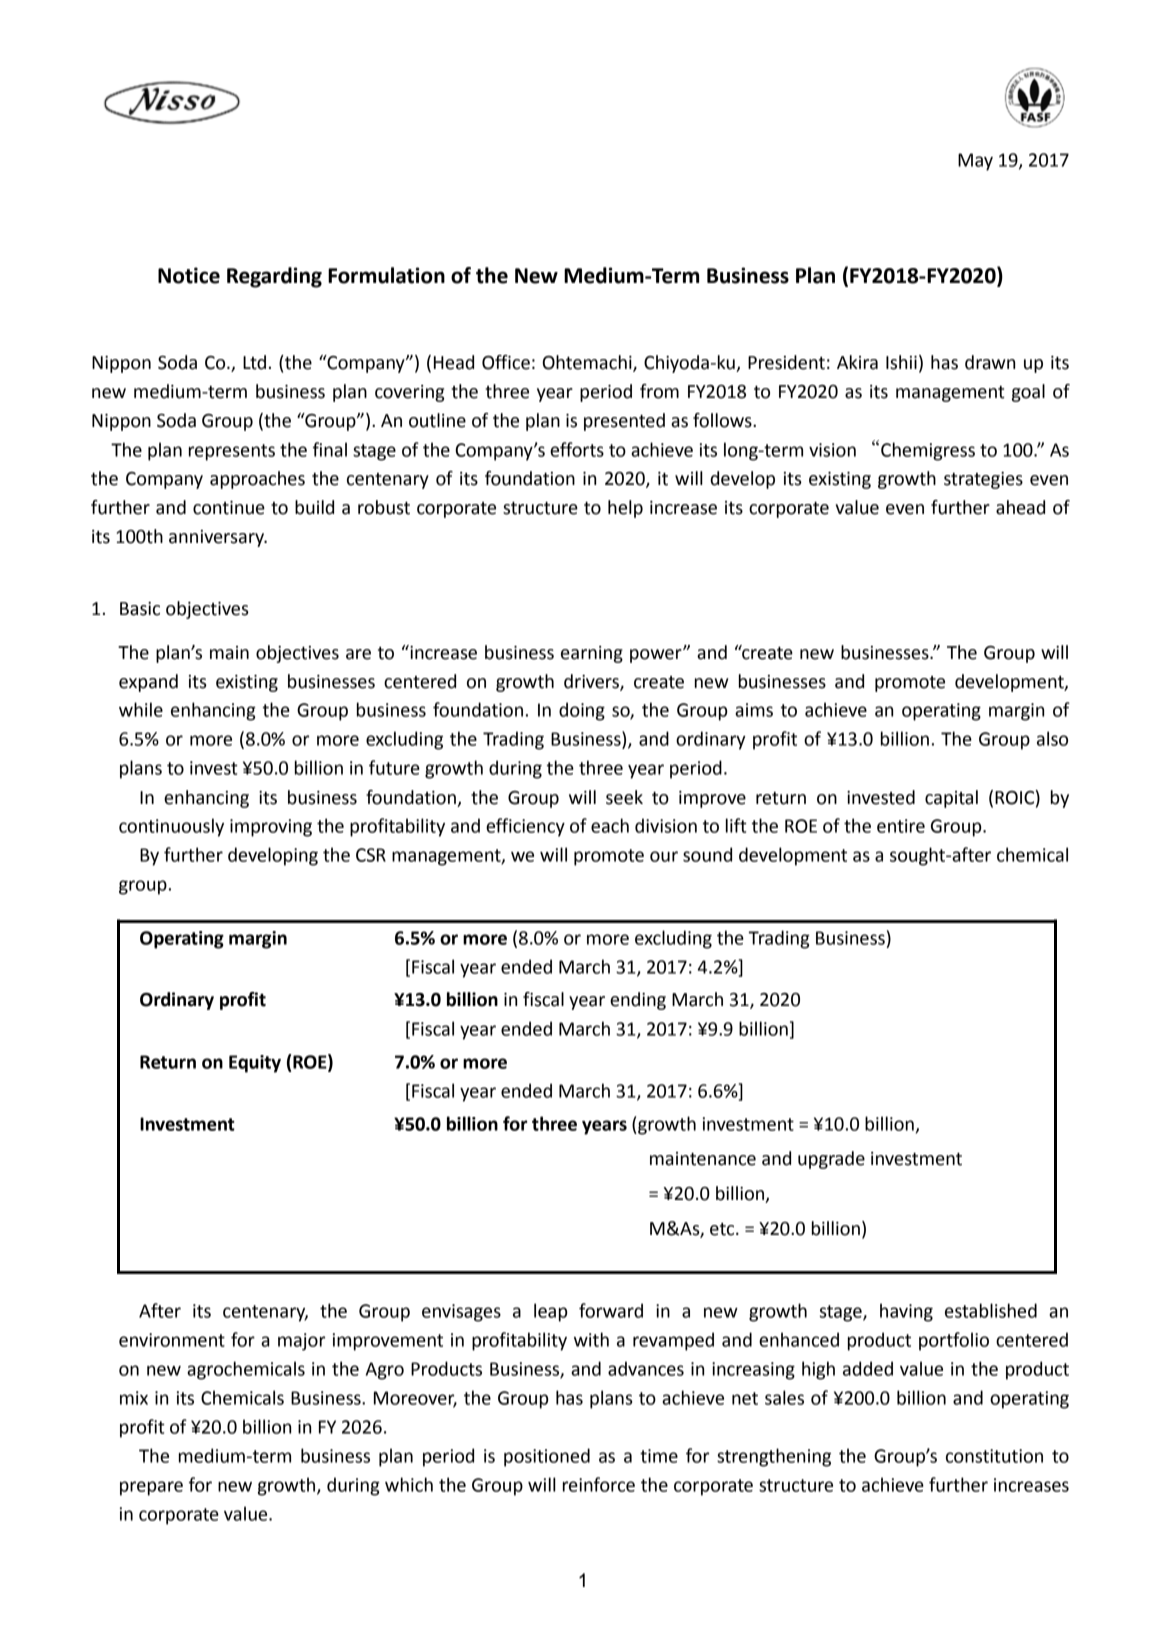 The image size is (1158, 1638). Describe the element at coordinates (229, 508) in the screenshot. I see `continue` at that location.
